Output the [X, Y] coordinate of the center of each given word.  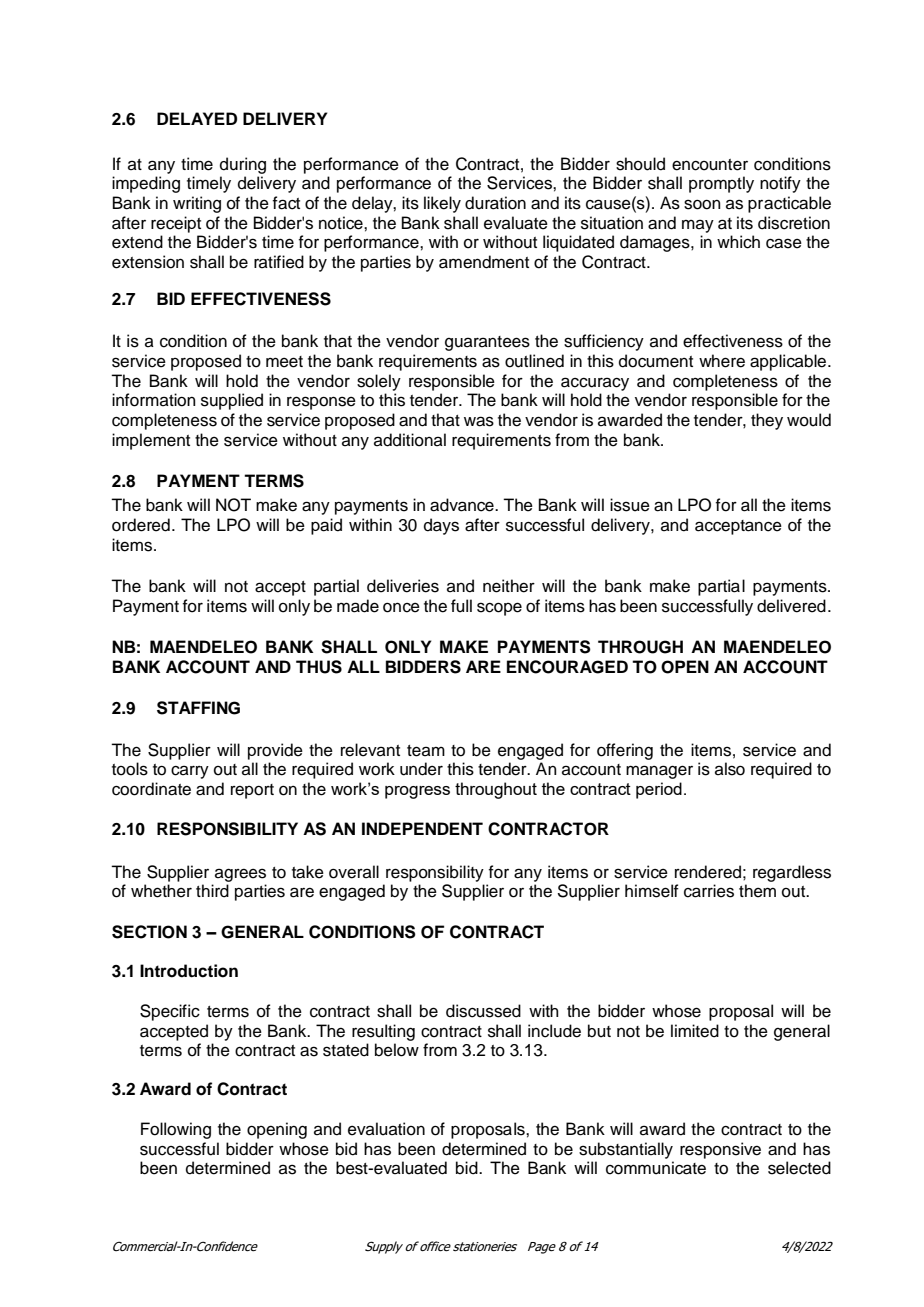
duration [495, 203]
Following [176, 1130]
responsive [720, 1150]
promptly [721, 184]
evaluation [386, 1129]
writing [197, 204]
